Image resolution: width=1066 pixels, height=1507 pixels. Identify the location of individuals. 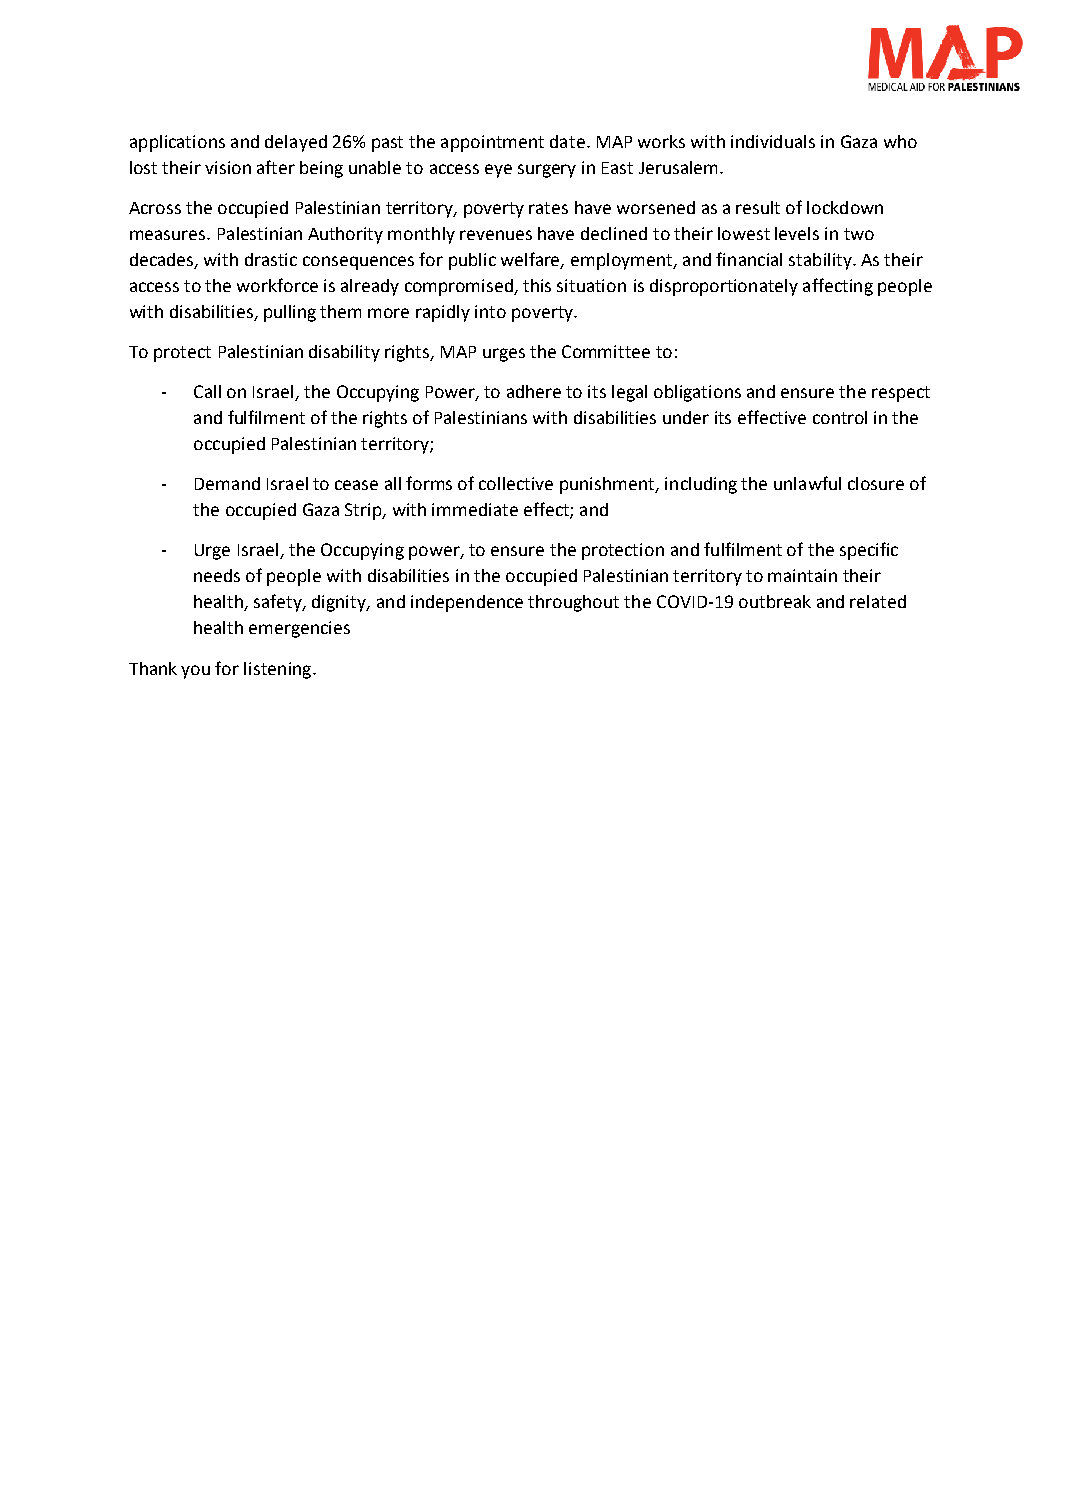
(773, 141).
